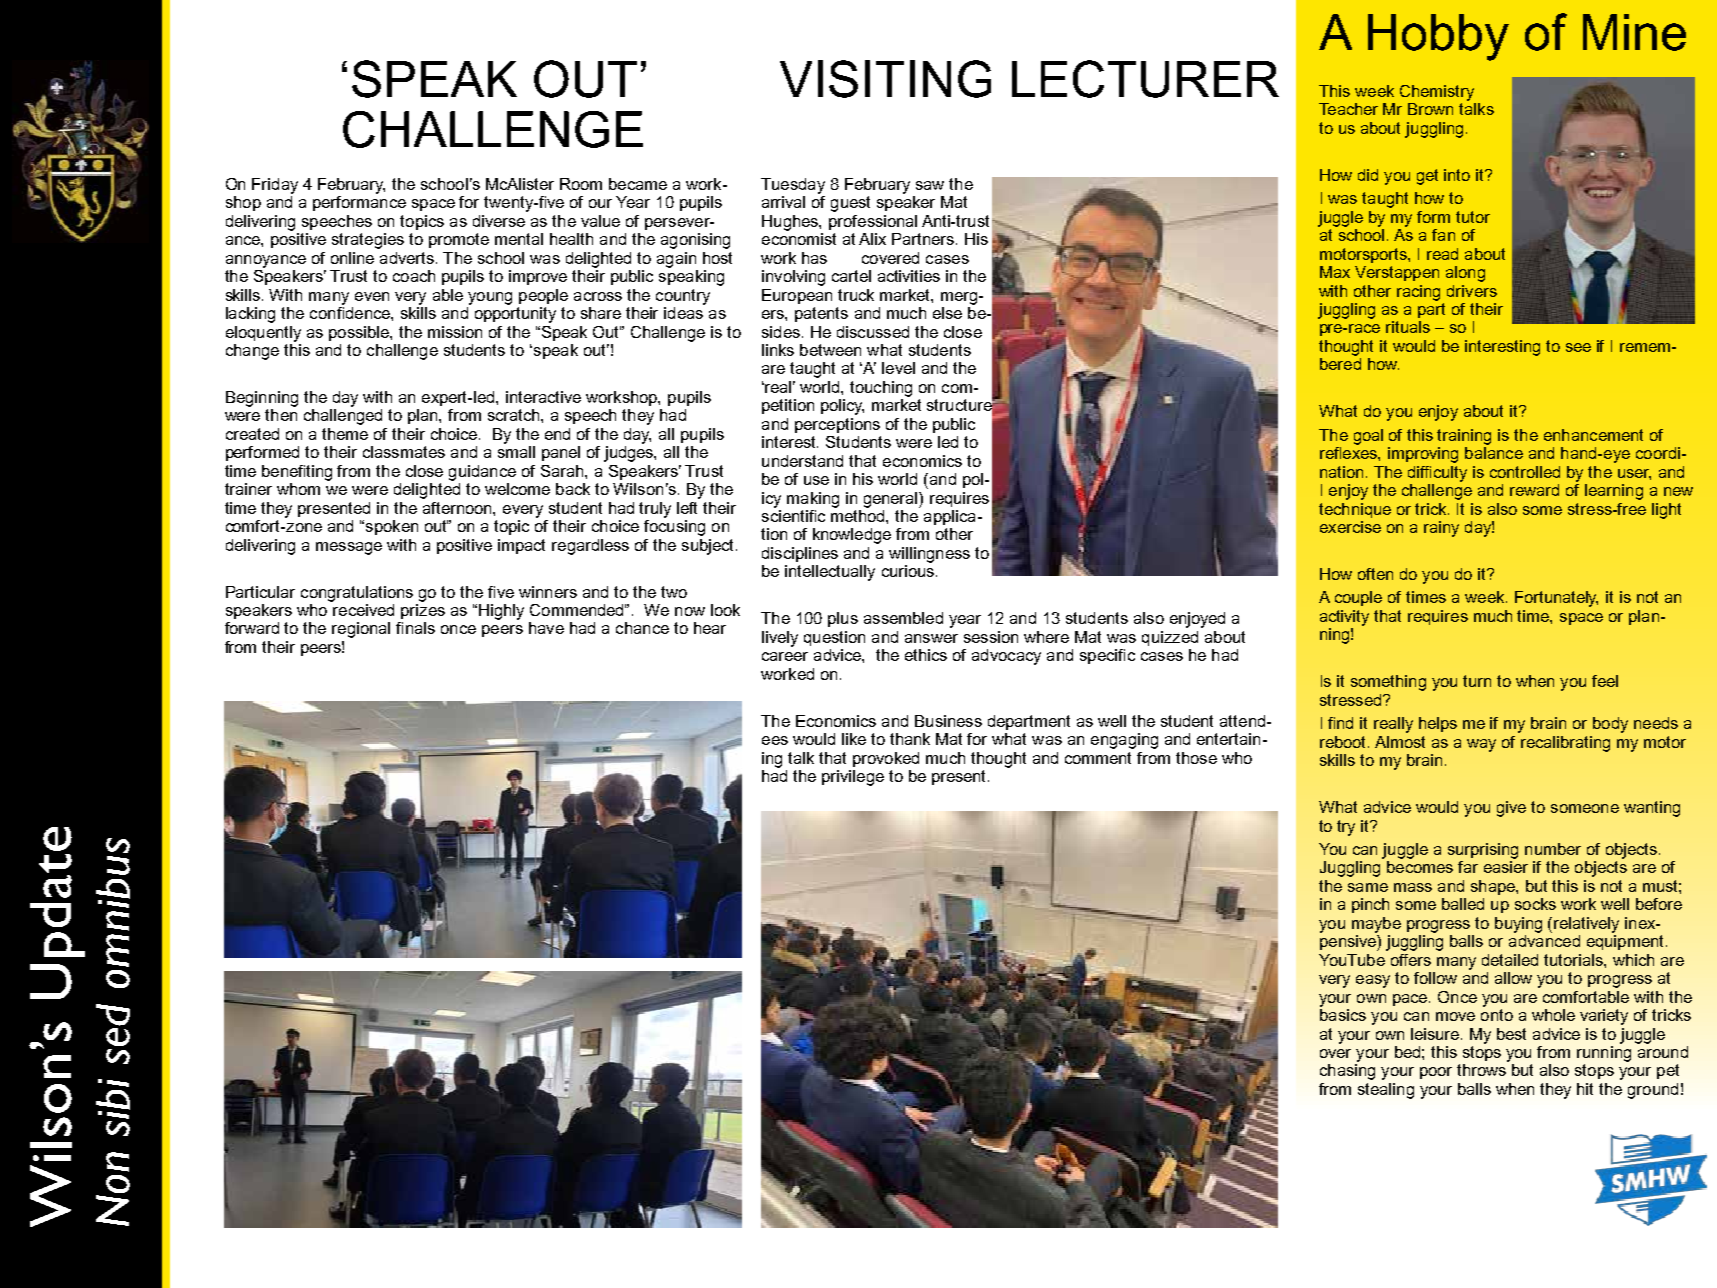  What do you see at coordinates (1525, 472) in the image?
I see `controlled` at bounding box center [1525, 472].
